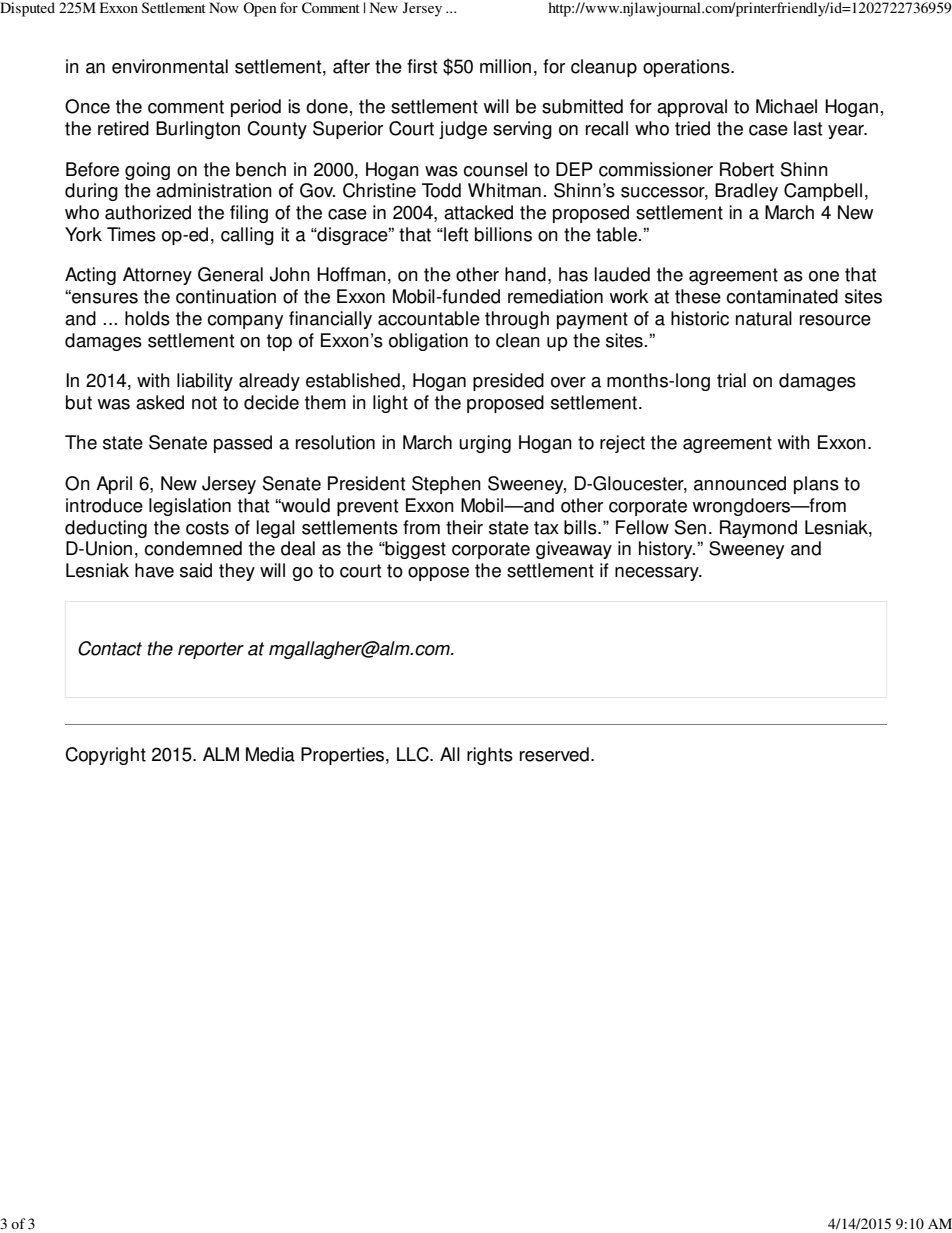  I want to click on operations, so click(687, 68).
